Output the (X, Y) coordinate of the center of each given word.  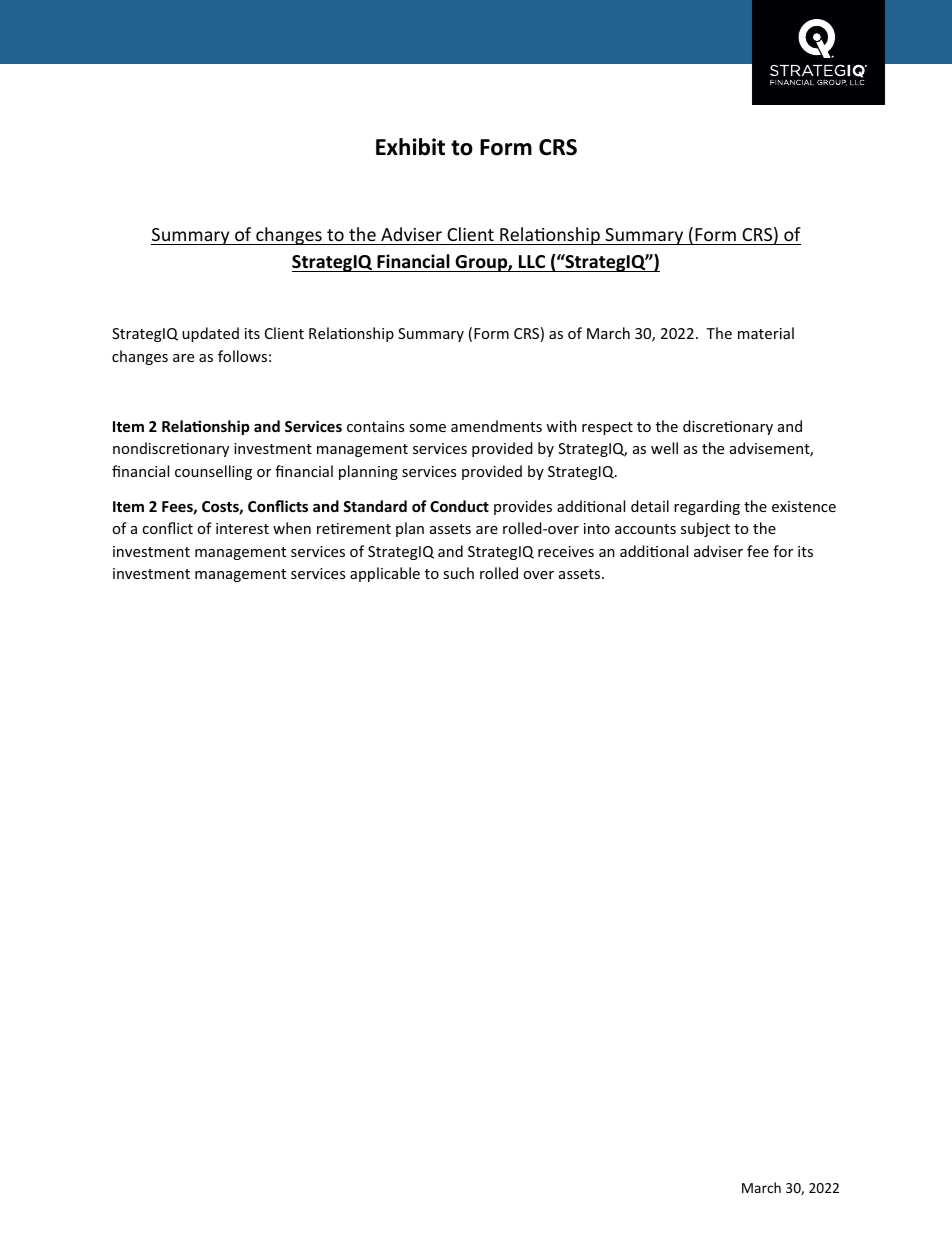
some (427, 428)
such (458, 573)
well (664, 448)
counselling (213, 472)
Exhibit (410, 147)
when (292, 528)
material (766, 333)
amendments (496, 426)
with (561, 426)
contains (375, 426)
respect (607, 428)
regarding (707, 507)
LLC (532, 261)
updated (210, 334)
